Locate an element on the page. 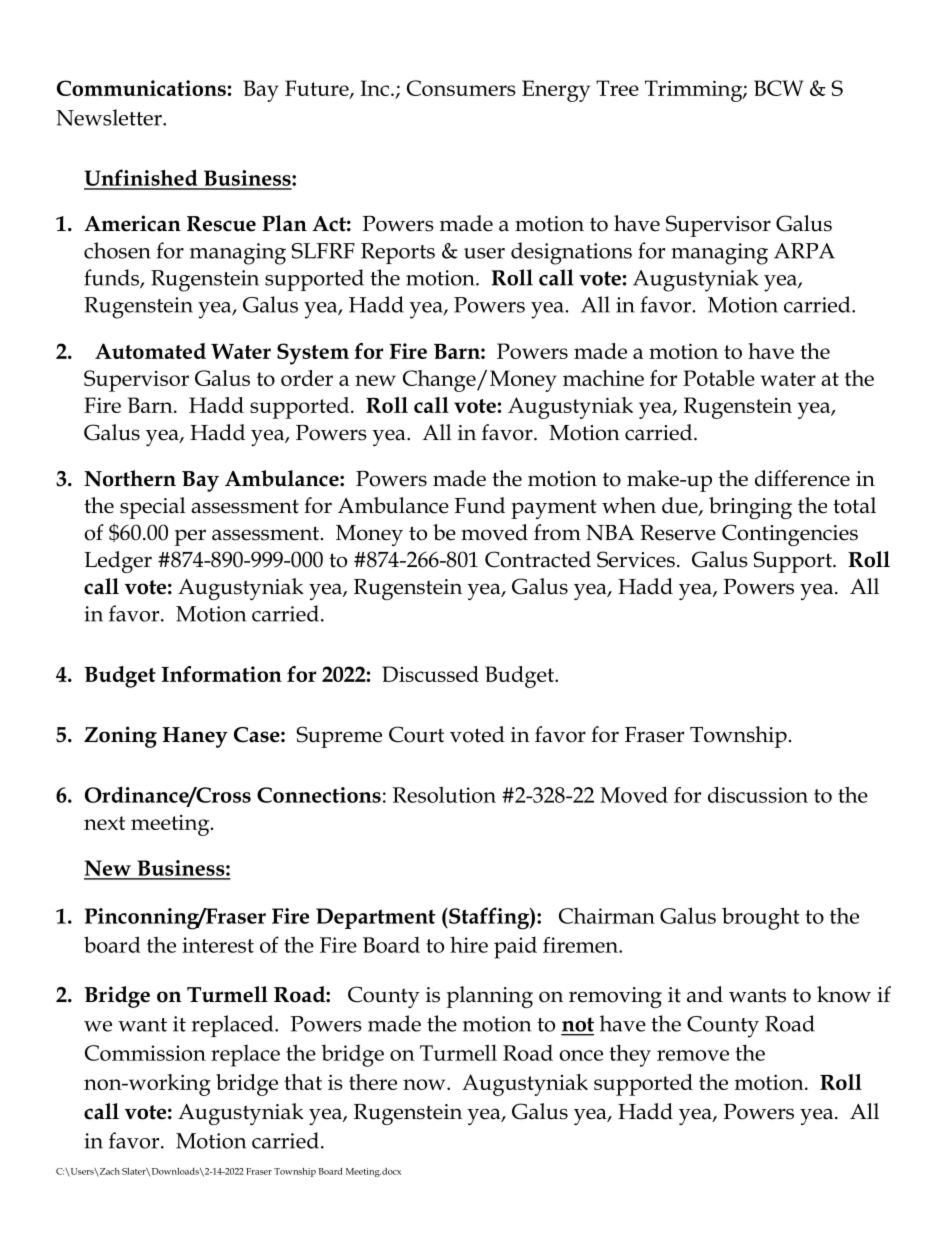 This document has width=952, height=1233. Haney is located at coordinates (195, 737).
